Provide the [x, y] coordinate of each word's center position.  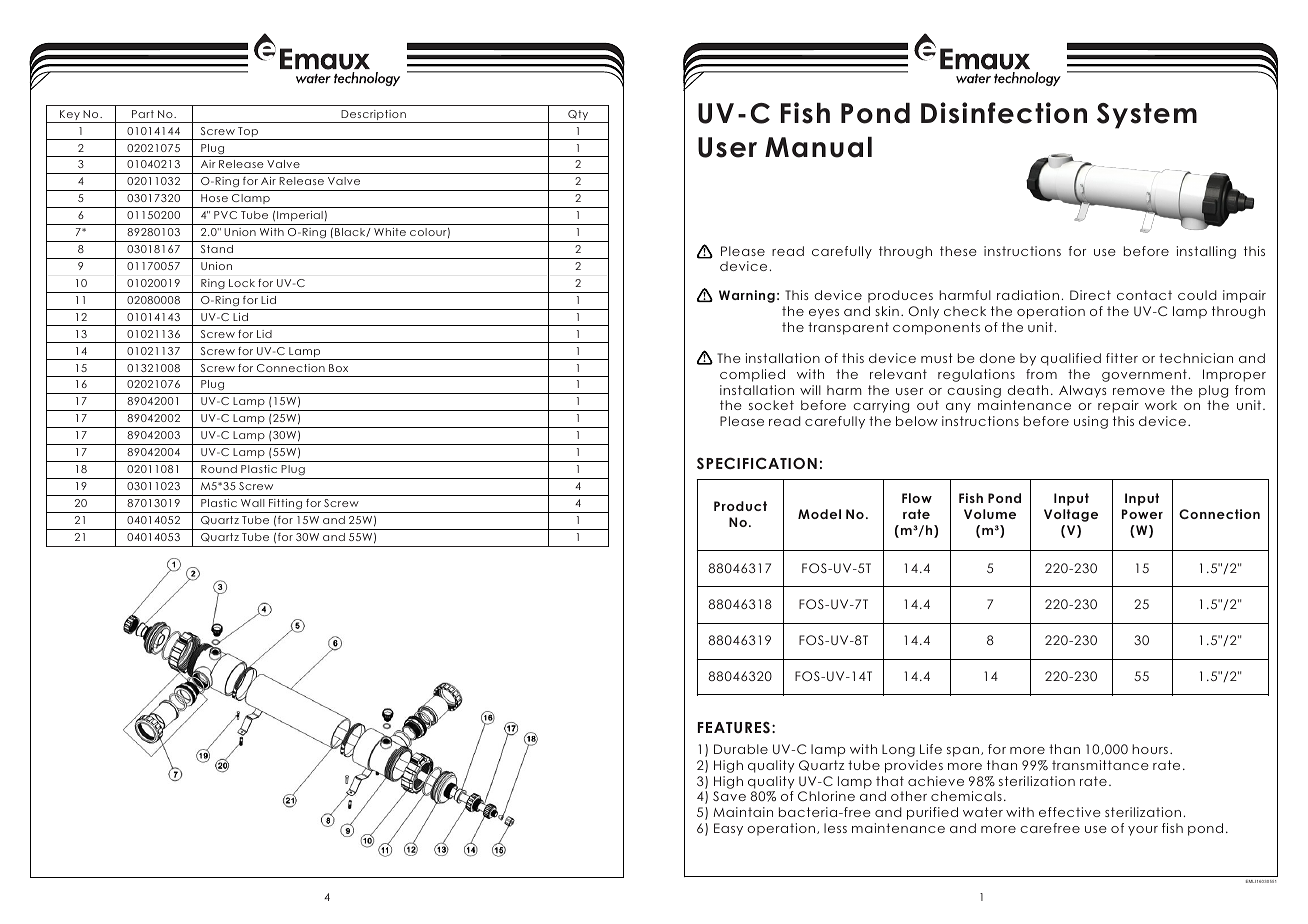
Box [338, 368]
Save [729, 796]
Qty [578, 116]
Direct [1090, 295]
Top [248, 133]
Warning [747, 296]
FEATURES [734, 727]
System [1147, 116]
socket [771, 405]
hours [1150, 749]
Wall [253, 503]
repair [1118, 406]
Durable [741, 749]
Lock [242, 283]
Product [740, 506]
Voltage [1071, 515]
